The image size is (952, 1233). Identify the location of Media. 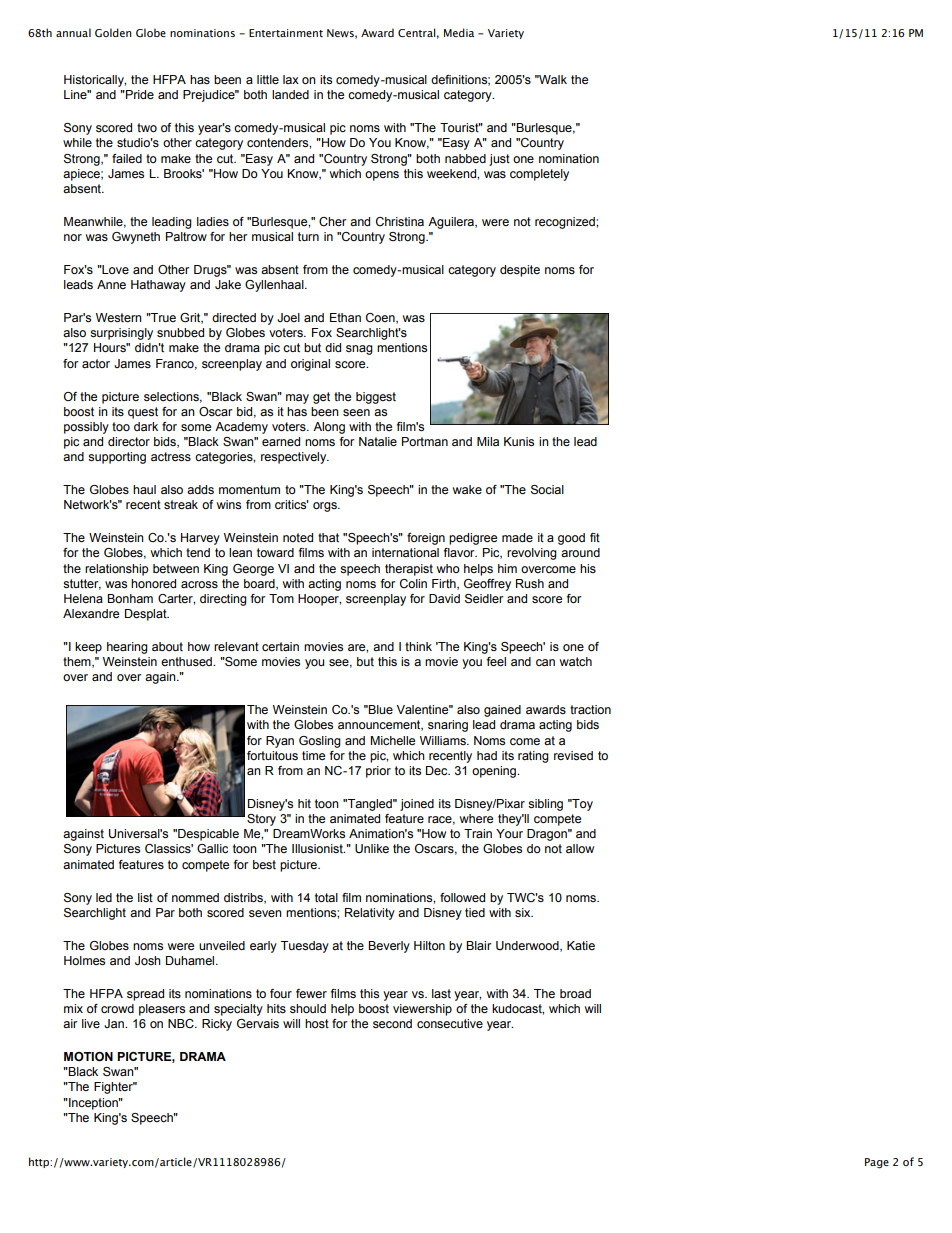
(459, 32).
